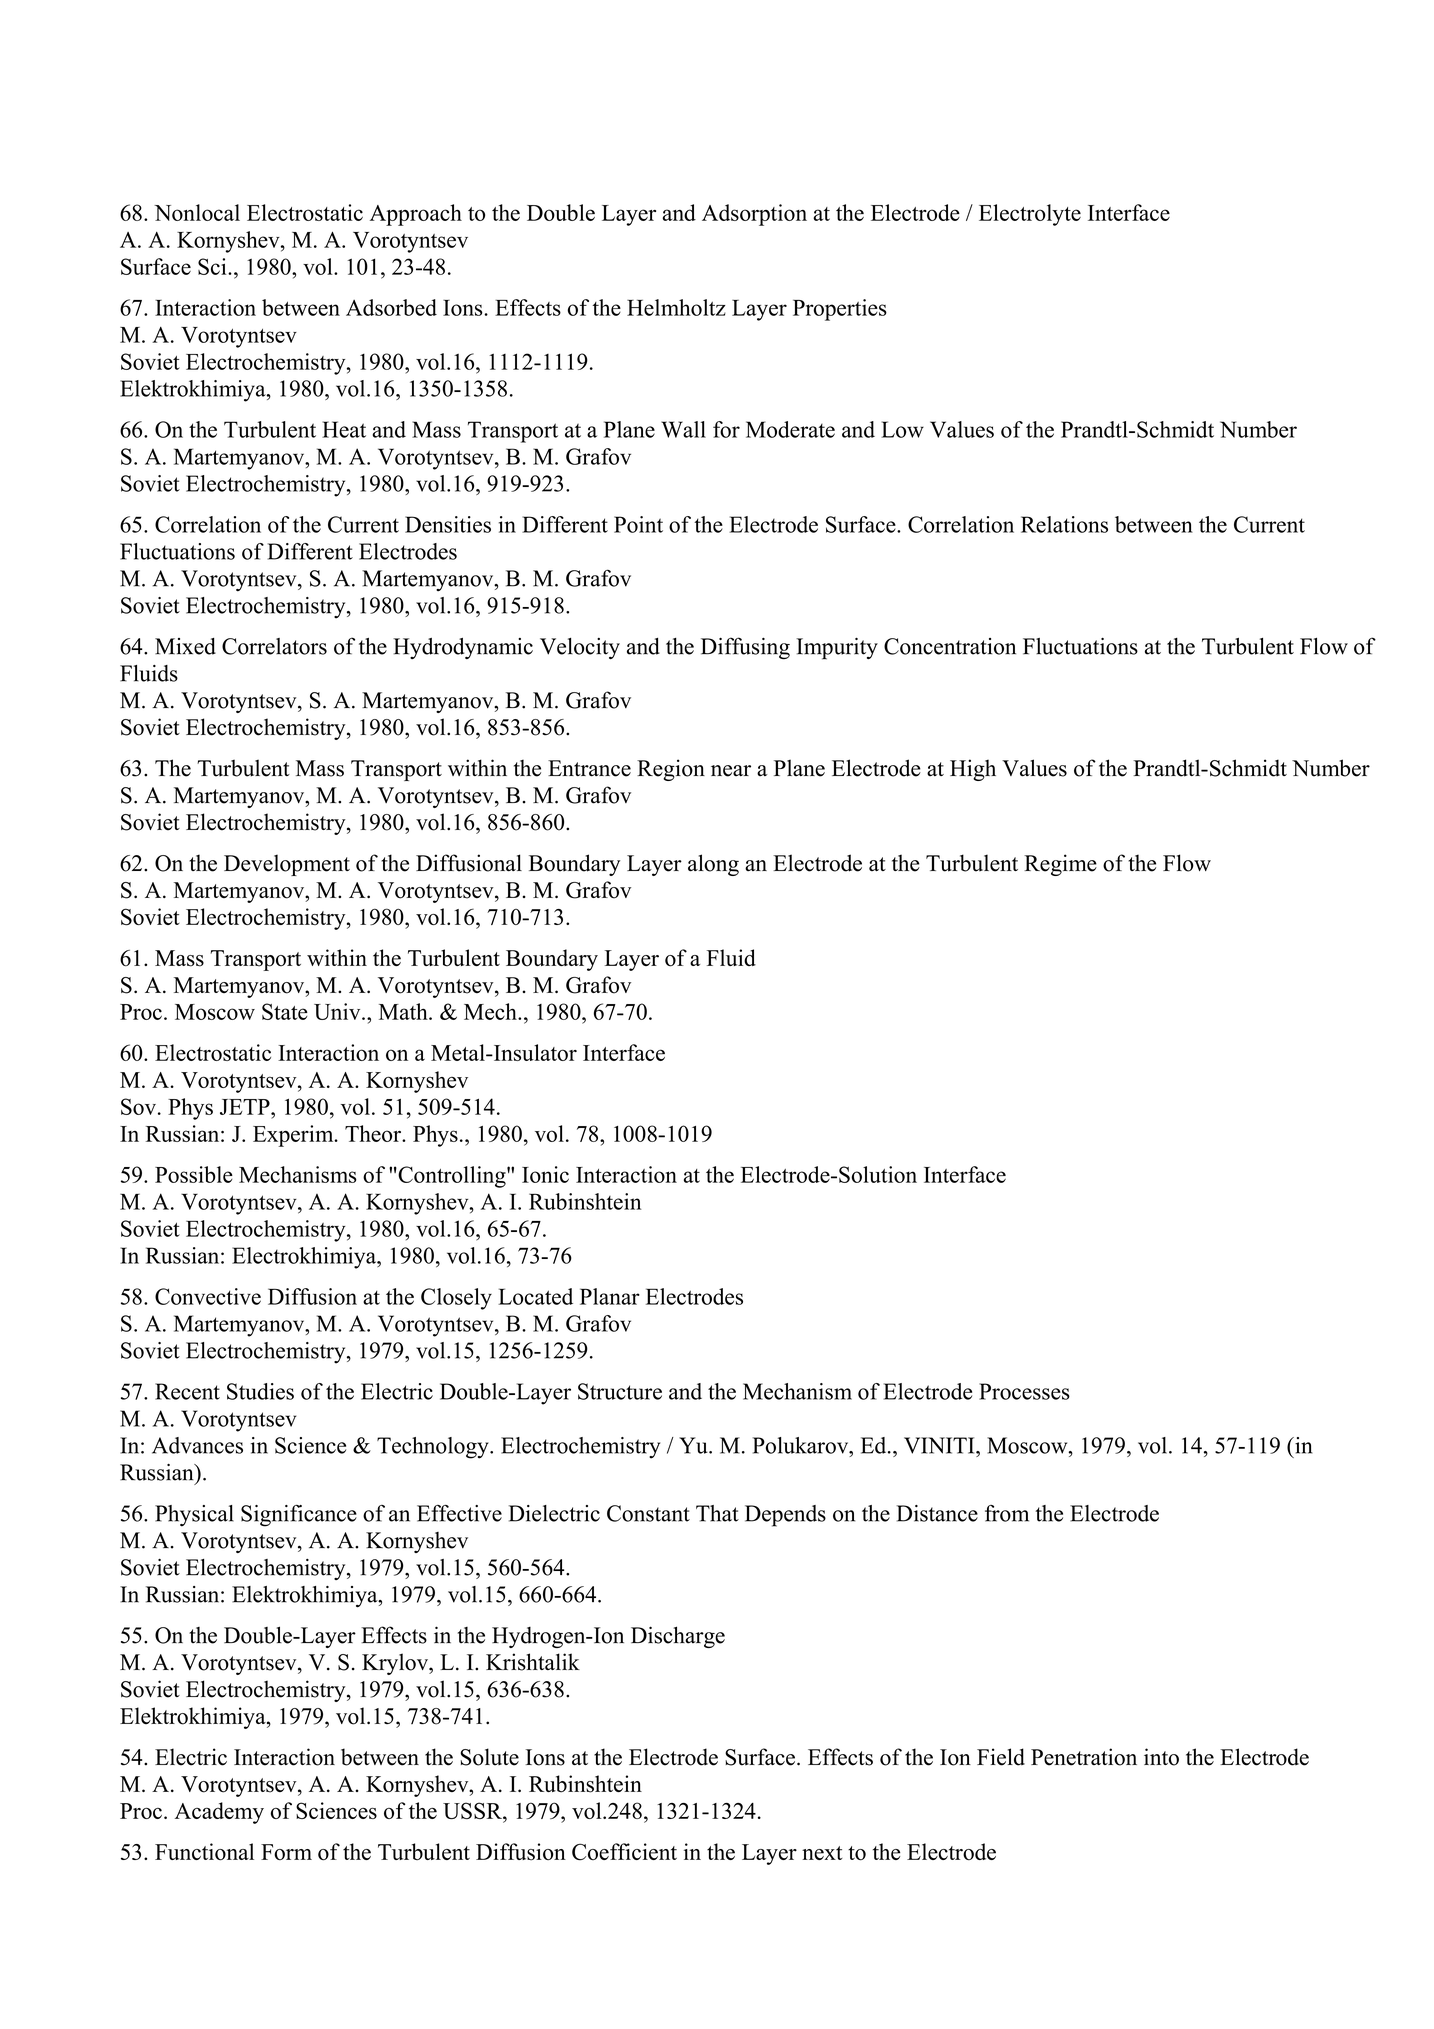 The image size is (1434, 2029). Describe the element at coordinates (391, 307) in the screenshot. I see `Adsorbed` at that location.
